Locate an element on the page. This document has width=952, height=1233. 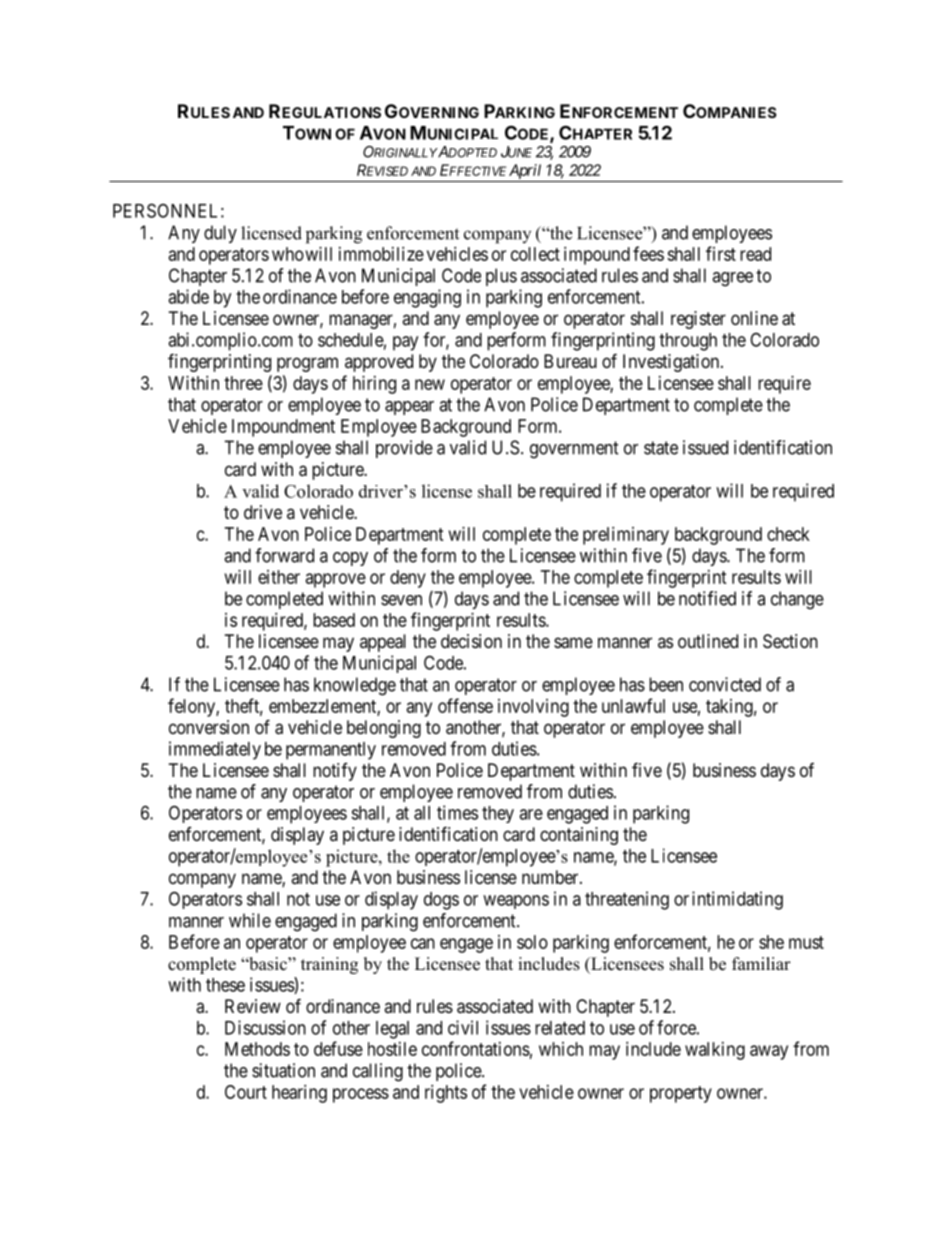
based is located at coordinates (334, 620).
